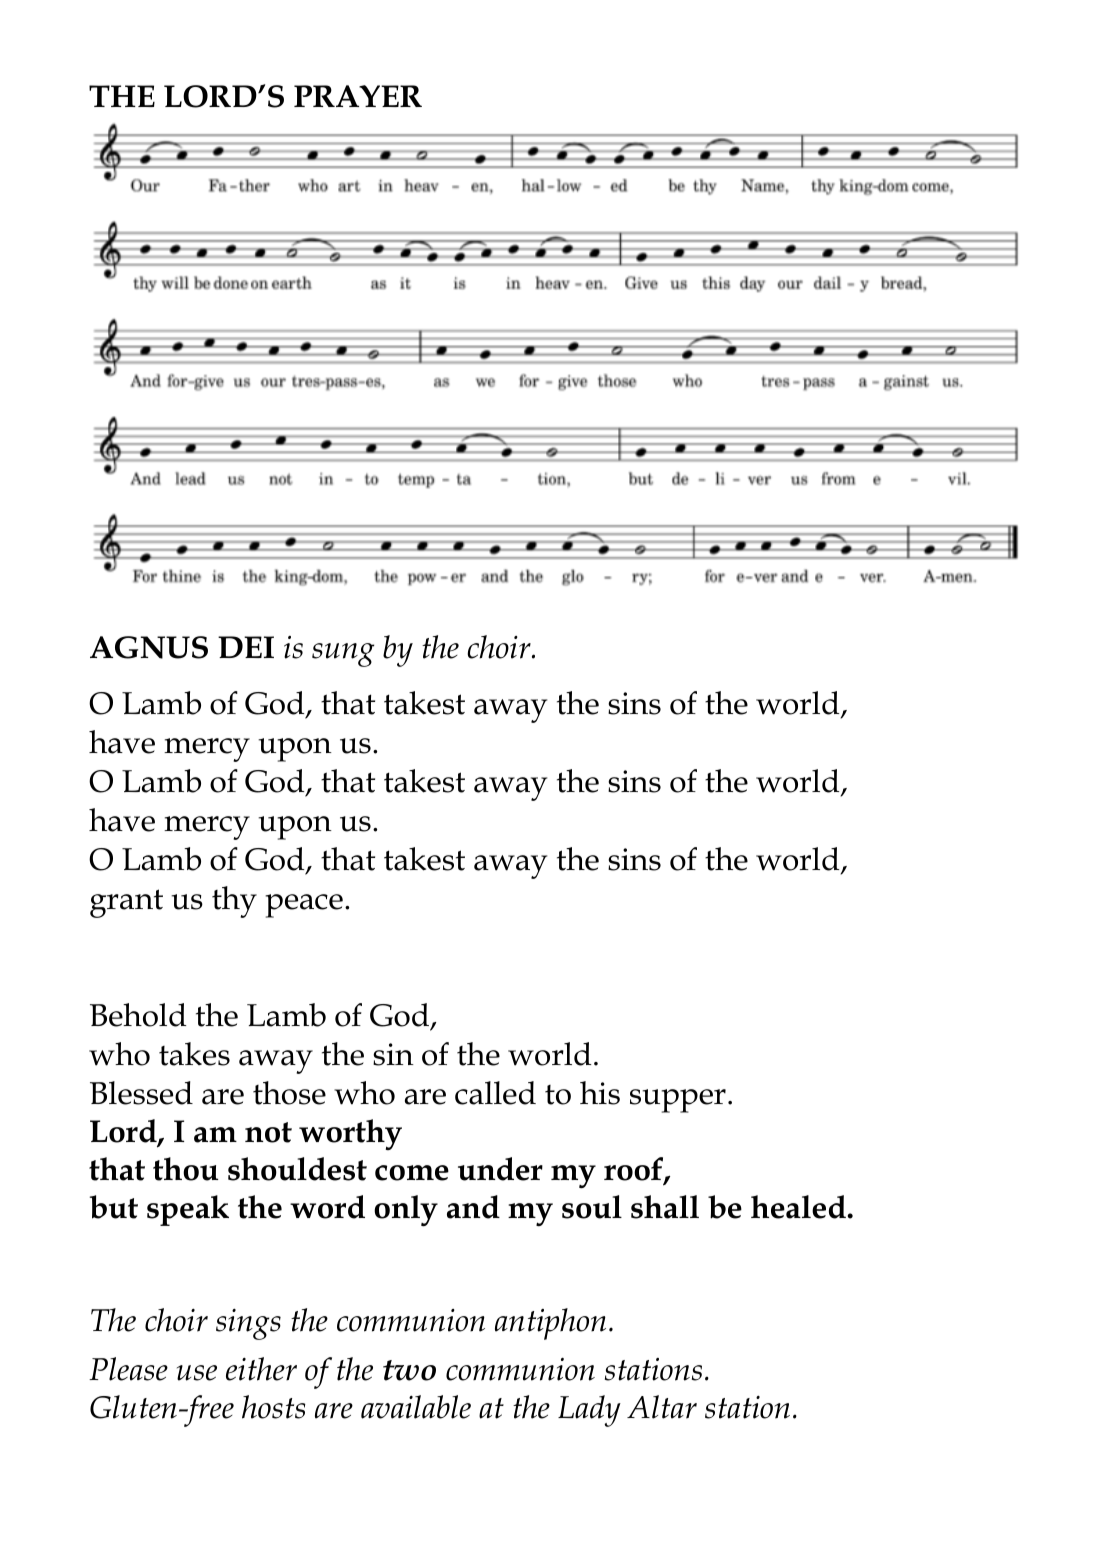  What do you see at coordinates (304, 906) in the screenshot?
I see `peace` at bounding box center [304, 906].
